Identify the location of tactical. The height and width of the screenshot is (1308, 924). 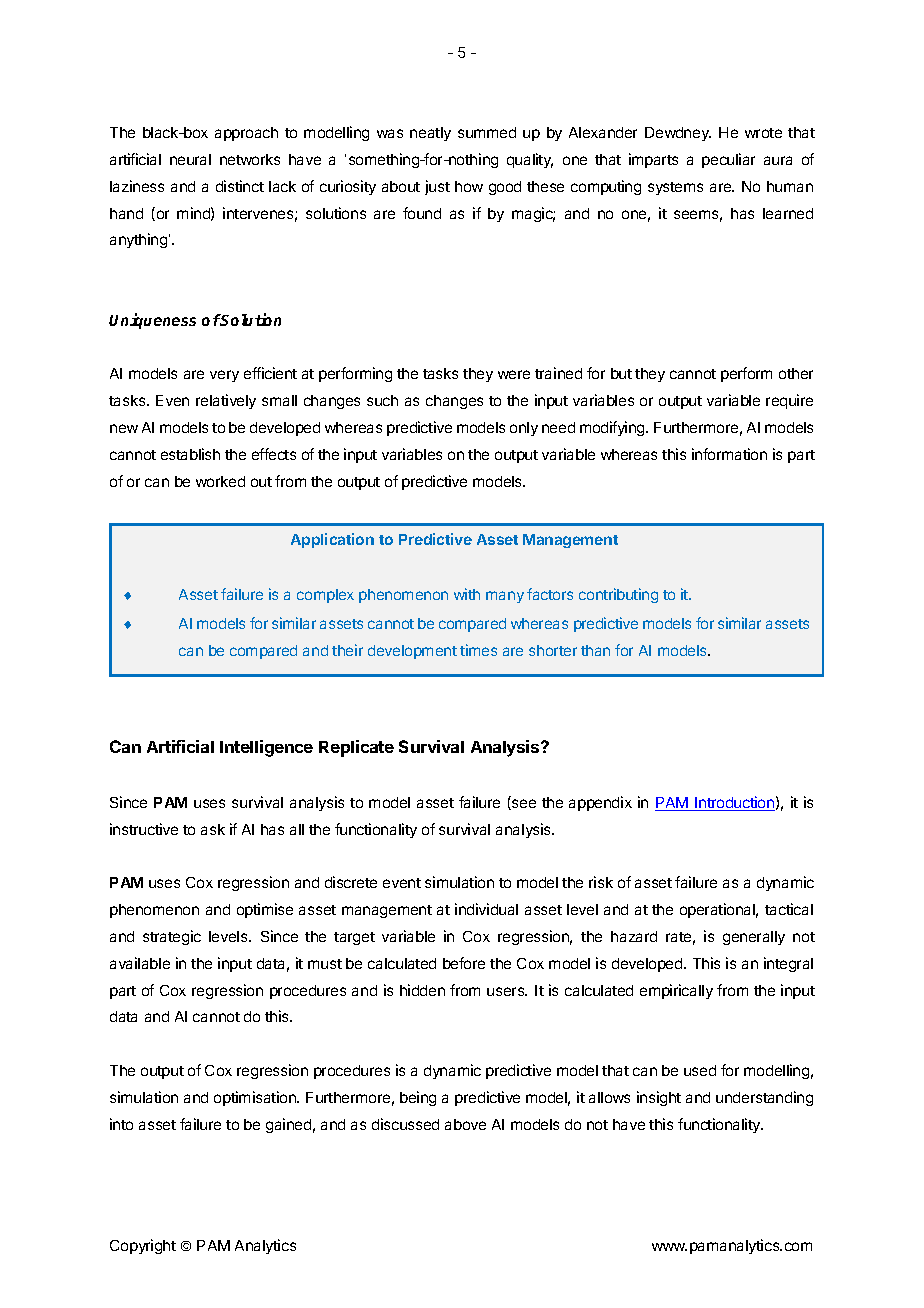
(789, 909).
